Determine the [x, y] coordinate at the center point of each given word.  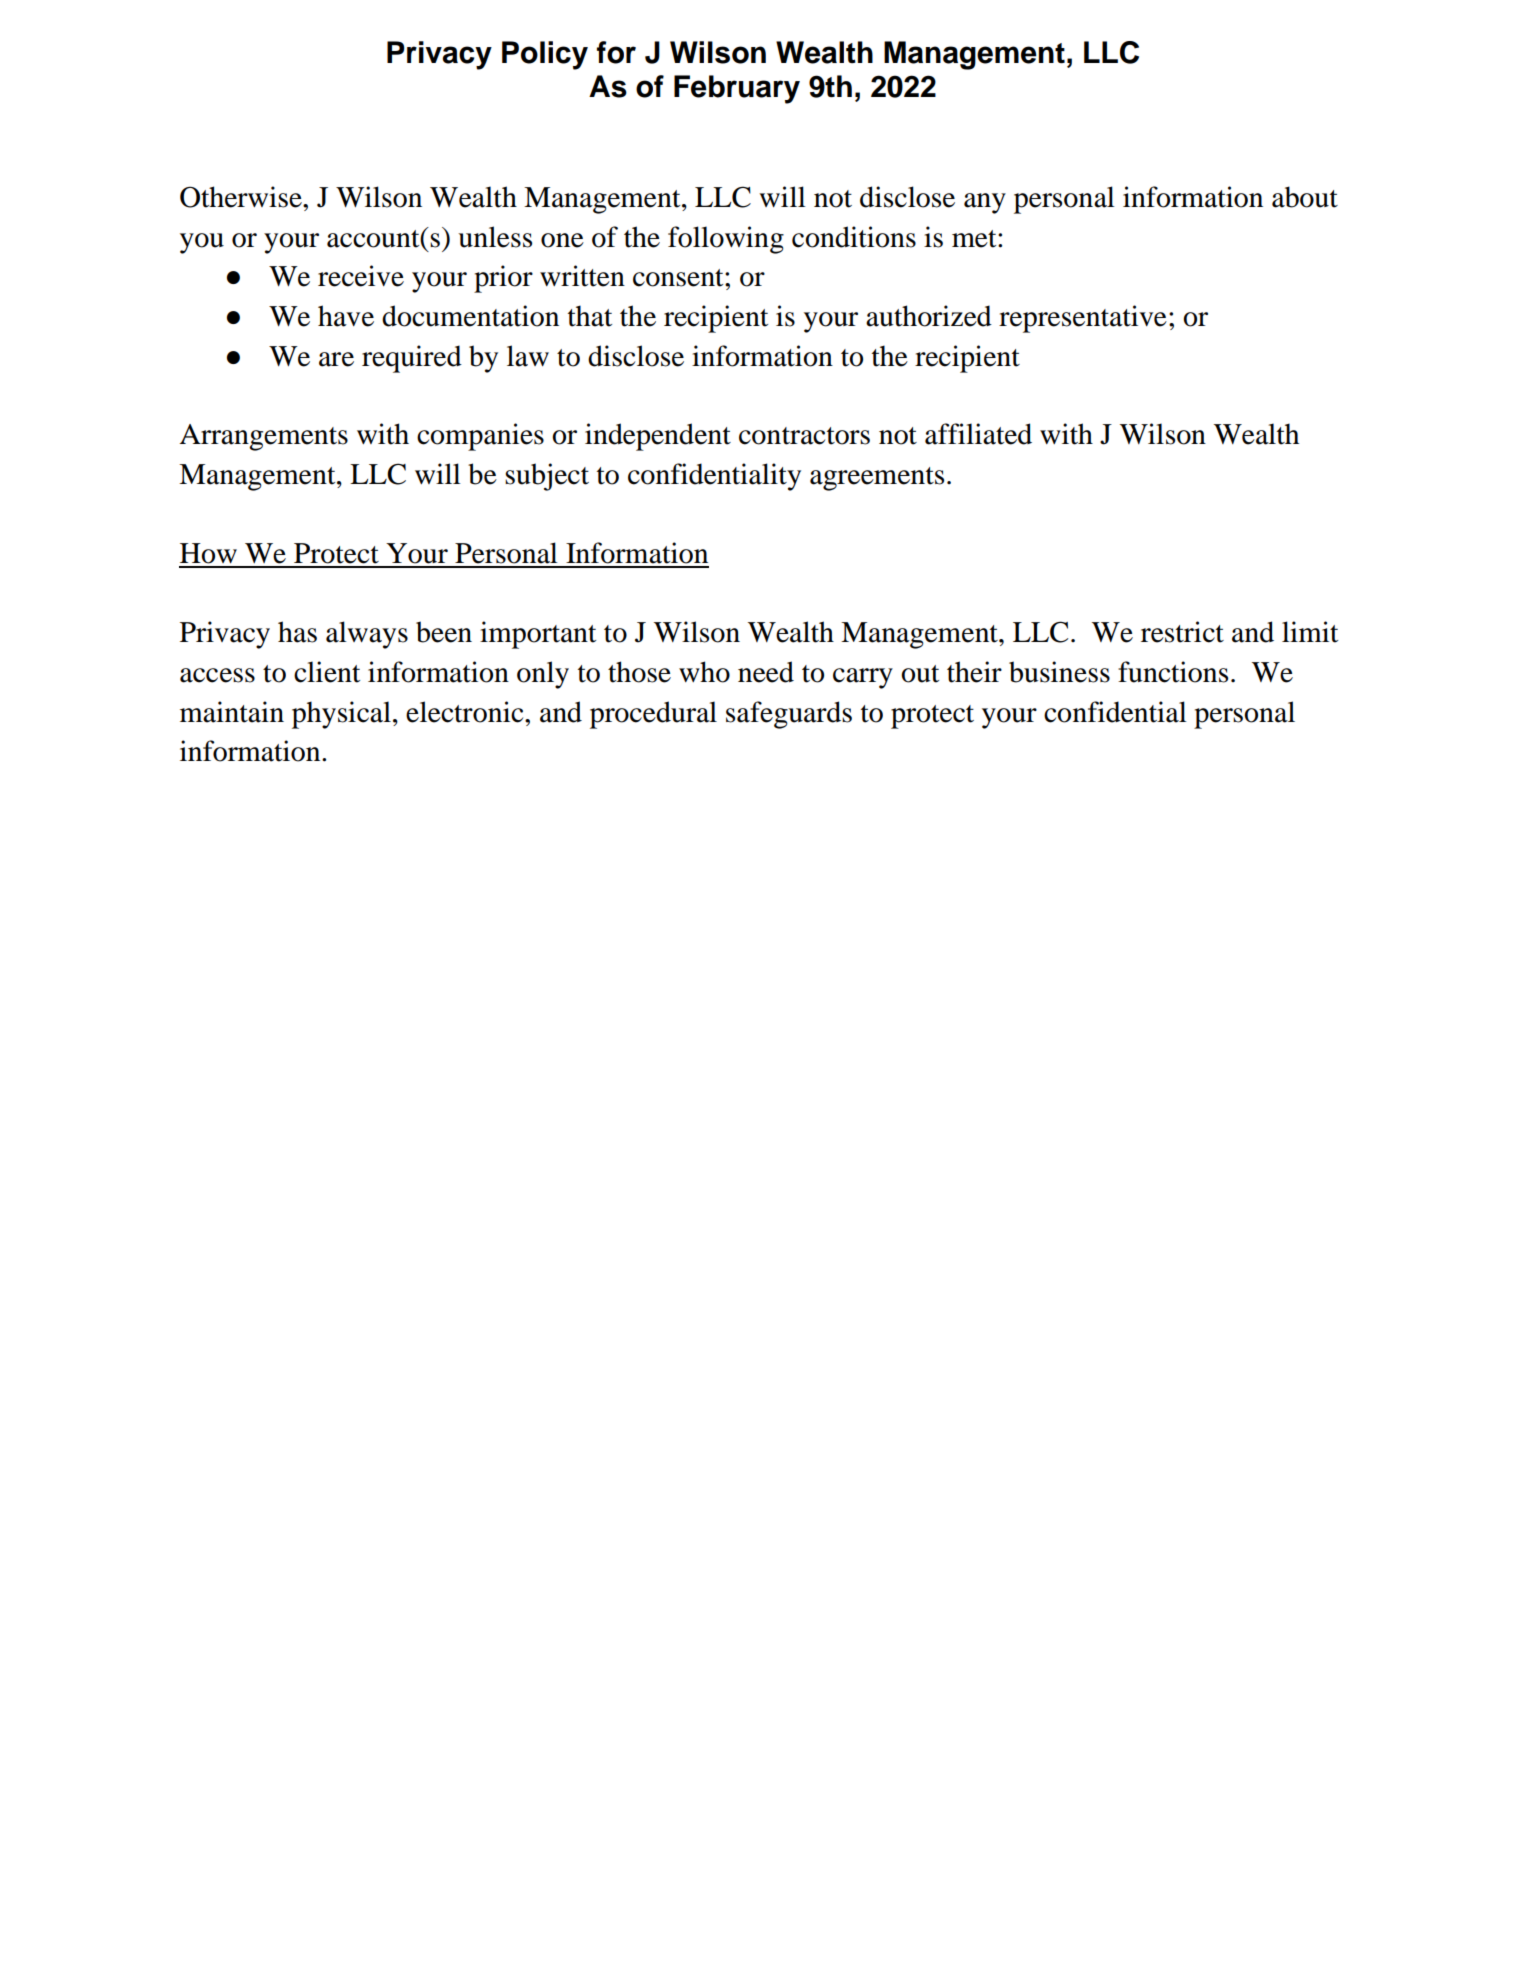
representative [1083, 319]
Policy [545, 55]
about [1305, 197]
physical [341, 715]
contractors [804, 436]
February [737, 89]
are [336, 359]
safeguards [789, 715]
